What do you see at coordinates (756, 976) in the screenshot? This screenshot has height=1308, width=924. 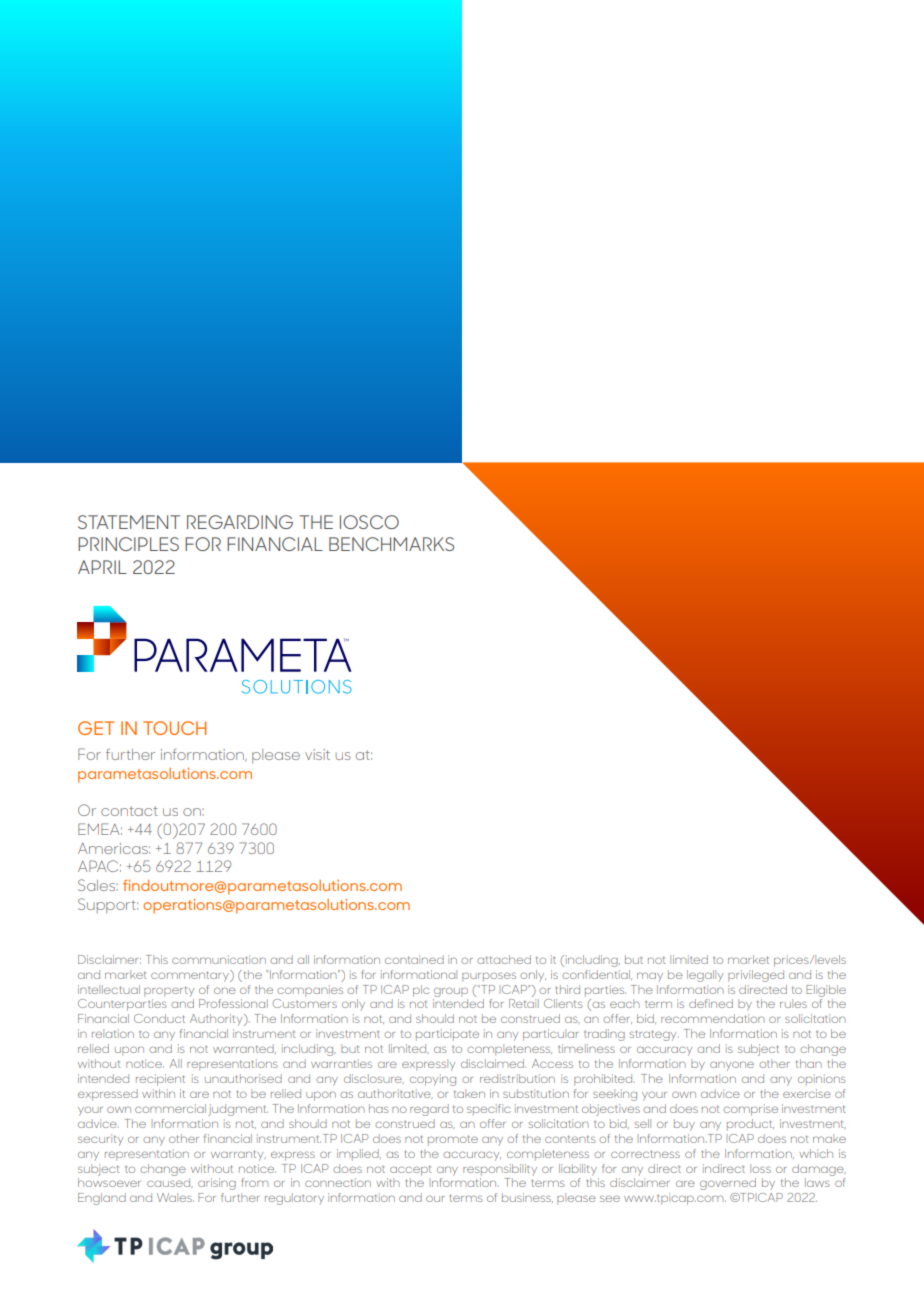 I see `privileged` at bounding box center [756, 976].
